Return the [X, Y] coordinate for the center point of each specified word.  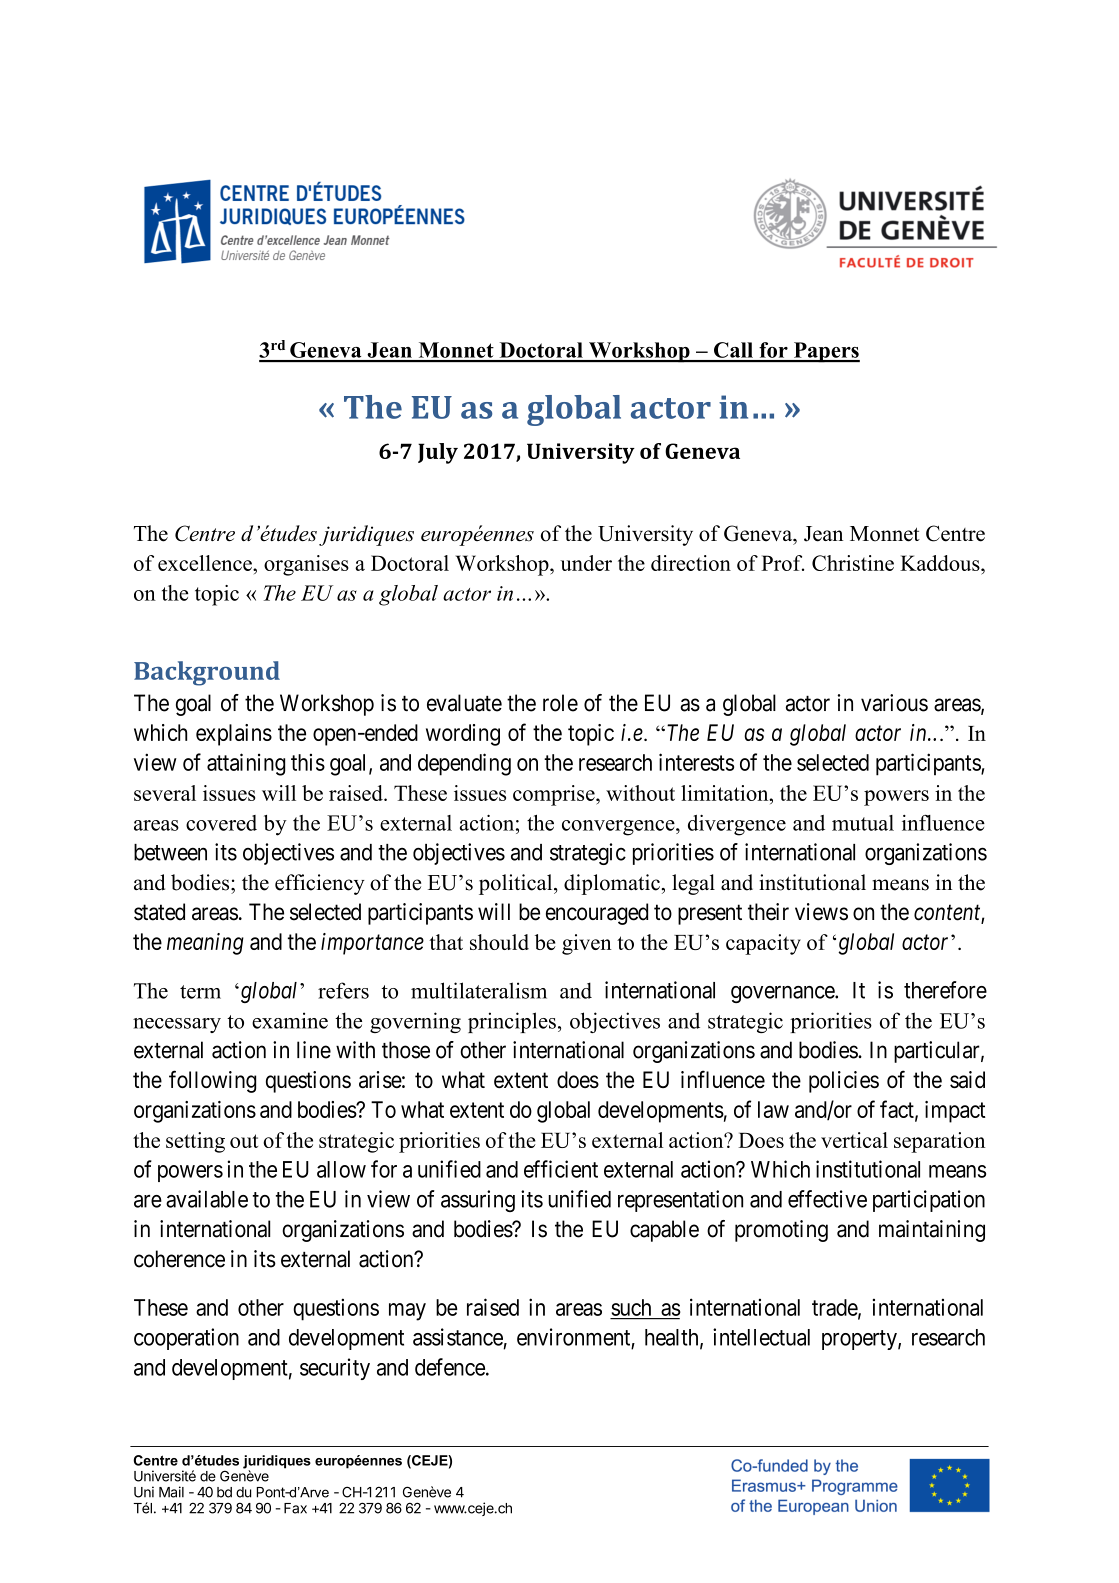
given [587, 944]
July [438, 453]
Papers [825, 352]
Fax [295, 1508]
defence [450, 1367]
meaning [205, 944]
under [586, 563]
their [768, 912]
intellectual [761, 1337]
